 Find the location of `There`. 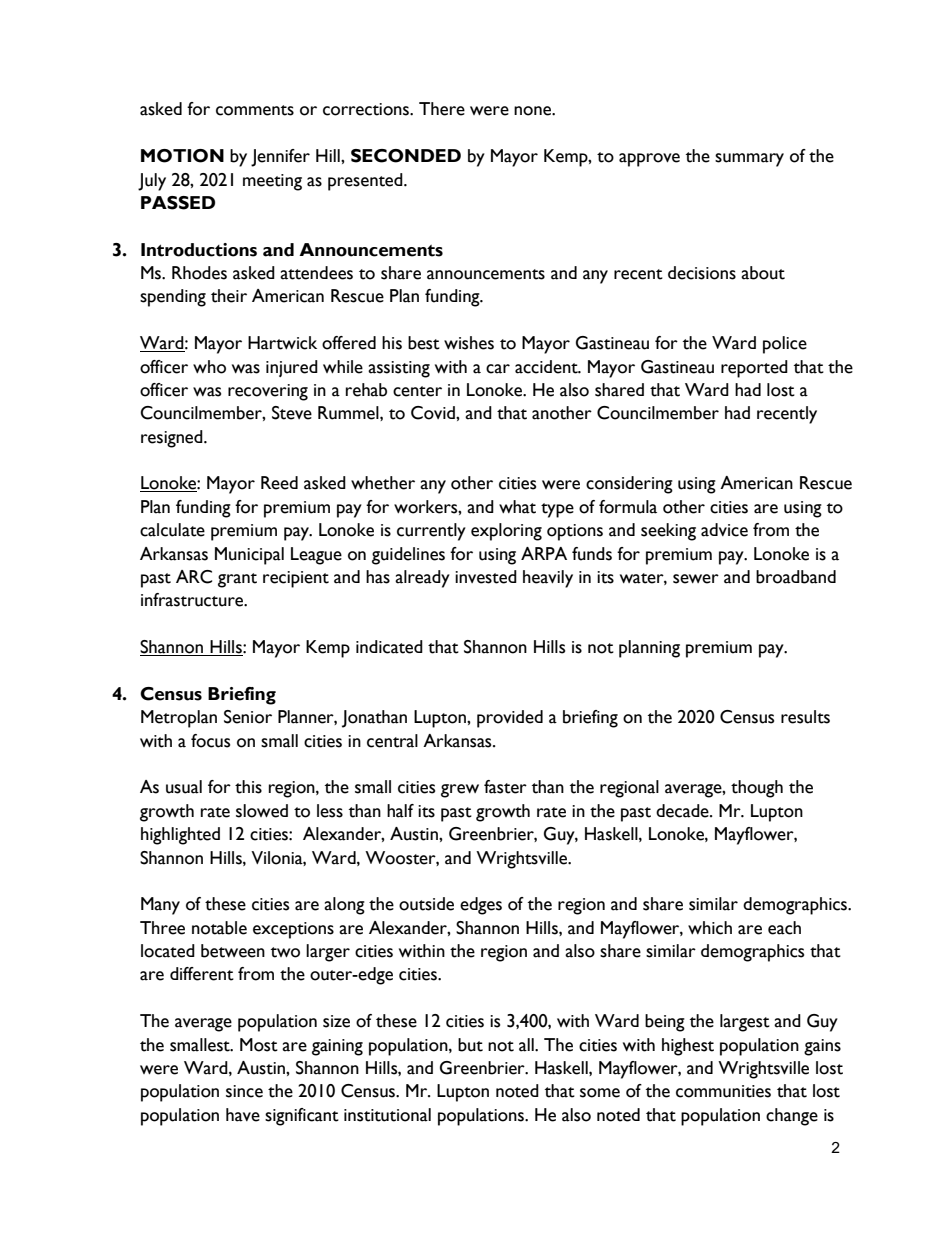

There is located at coordinates (442, 109).
